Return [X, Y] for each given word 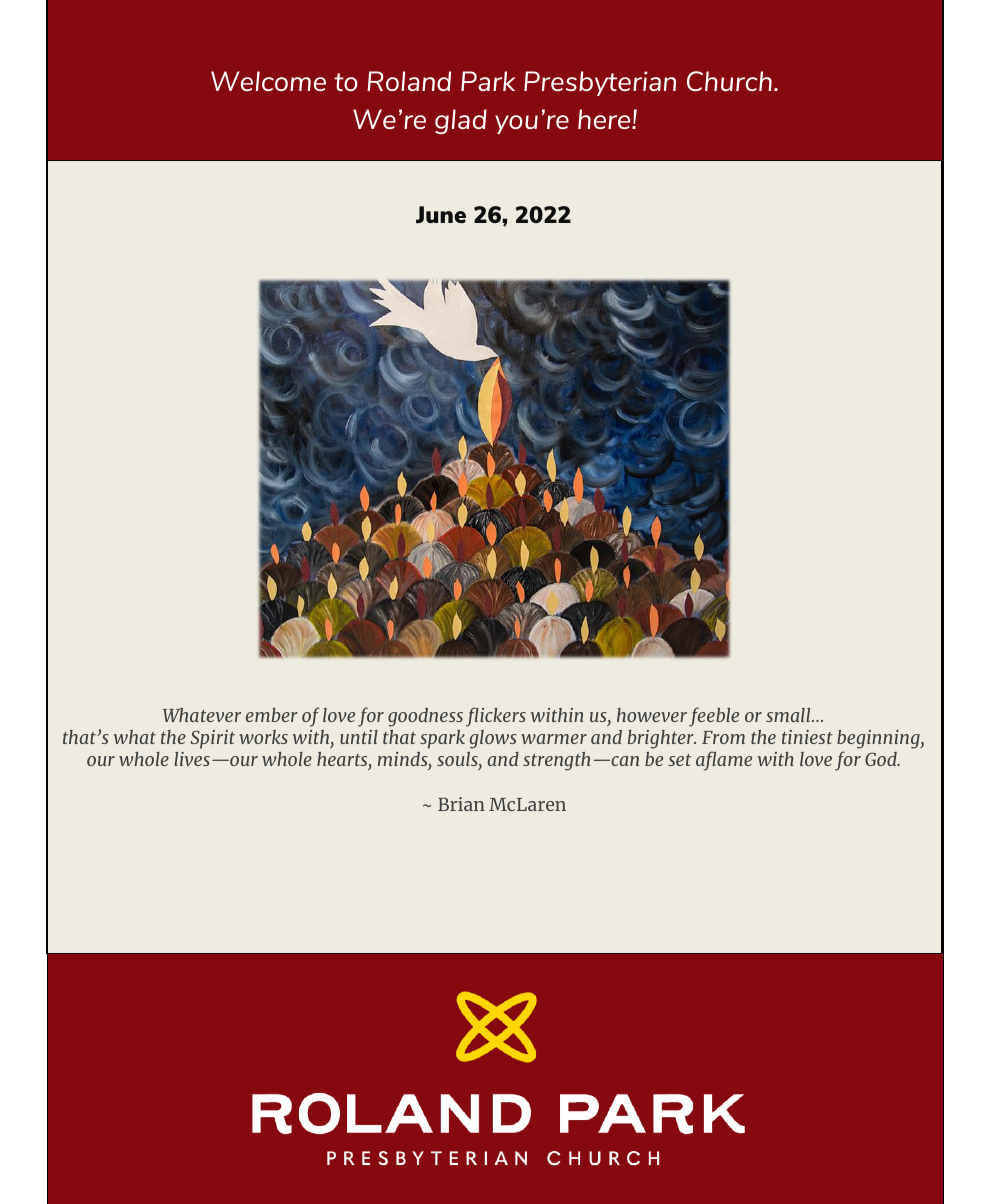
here [605, 119]
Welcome [268, 81]
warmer [554, 739]
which [309, 717]
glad [461, 121]
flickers [496, 717]
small [789, 715]
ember [272, 715]
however [652, 715]
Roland [409, 81]
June [441, 214]
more [348, 482]
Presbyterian [600, 83]
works [263, 737]
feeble [714, 717]
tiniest [807, 737]
